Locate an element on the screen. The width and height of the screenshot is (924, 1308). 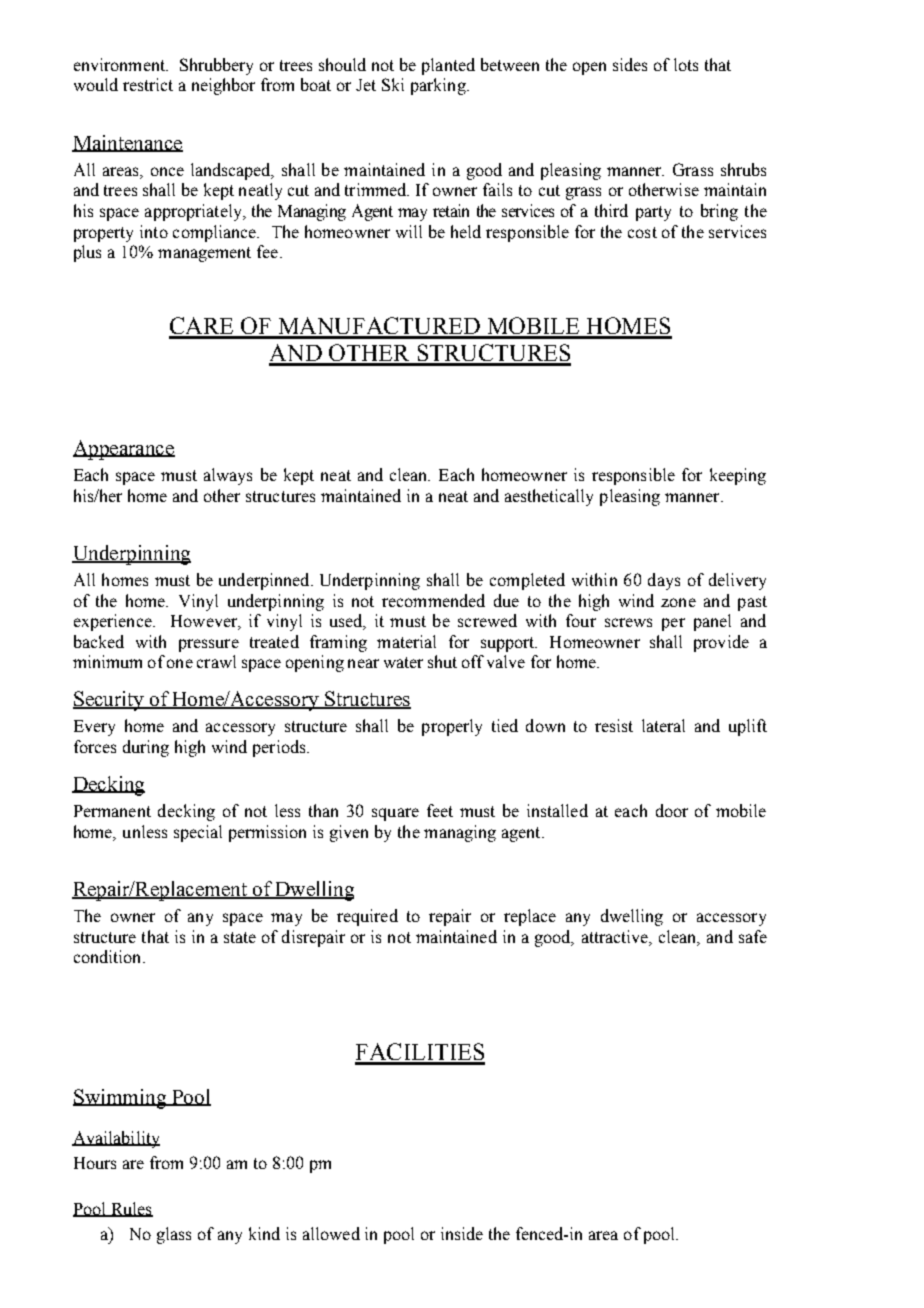
lots is located at coordinates (686, 64).
